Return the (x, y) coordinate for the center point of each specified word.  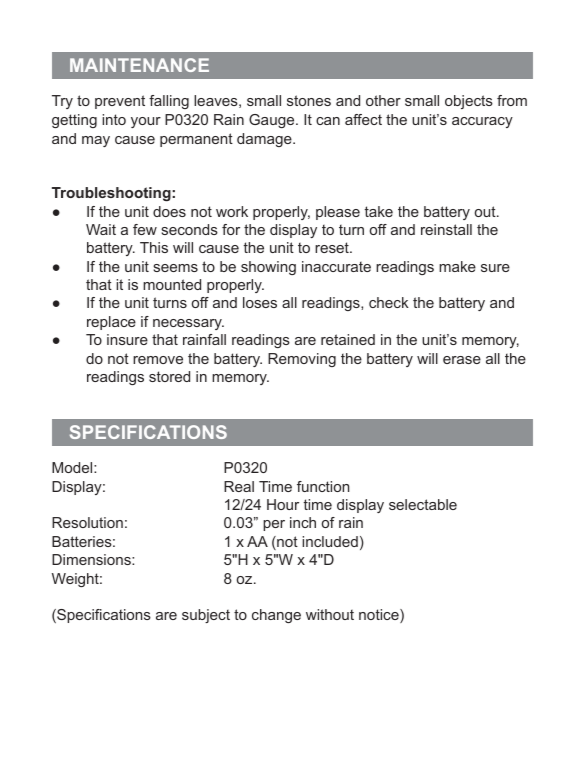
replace (111, 323)
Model (73, 467)
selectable (423, 504)
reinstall (446, 229)
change (276, 616)
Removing (302, 360)
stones (309, 100)
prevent (120, 102)
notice (380, 616)
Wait (101, 229)
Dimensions (92, 559)
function (323, 486)
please (338, 213)
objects (469, 102)
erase (462, 360)
